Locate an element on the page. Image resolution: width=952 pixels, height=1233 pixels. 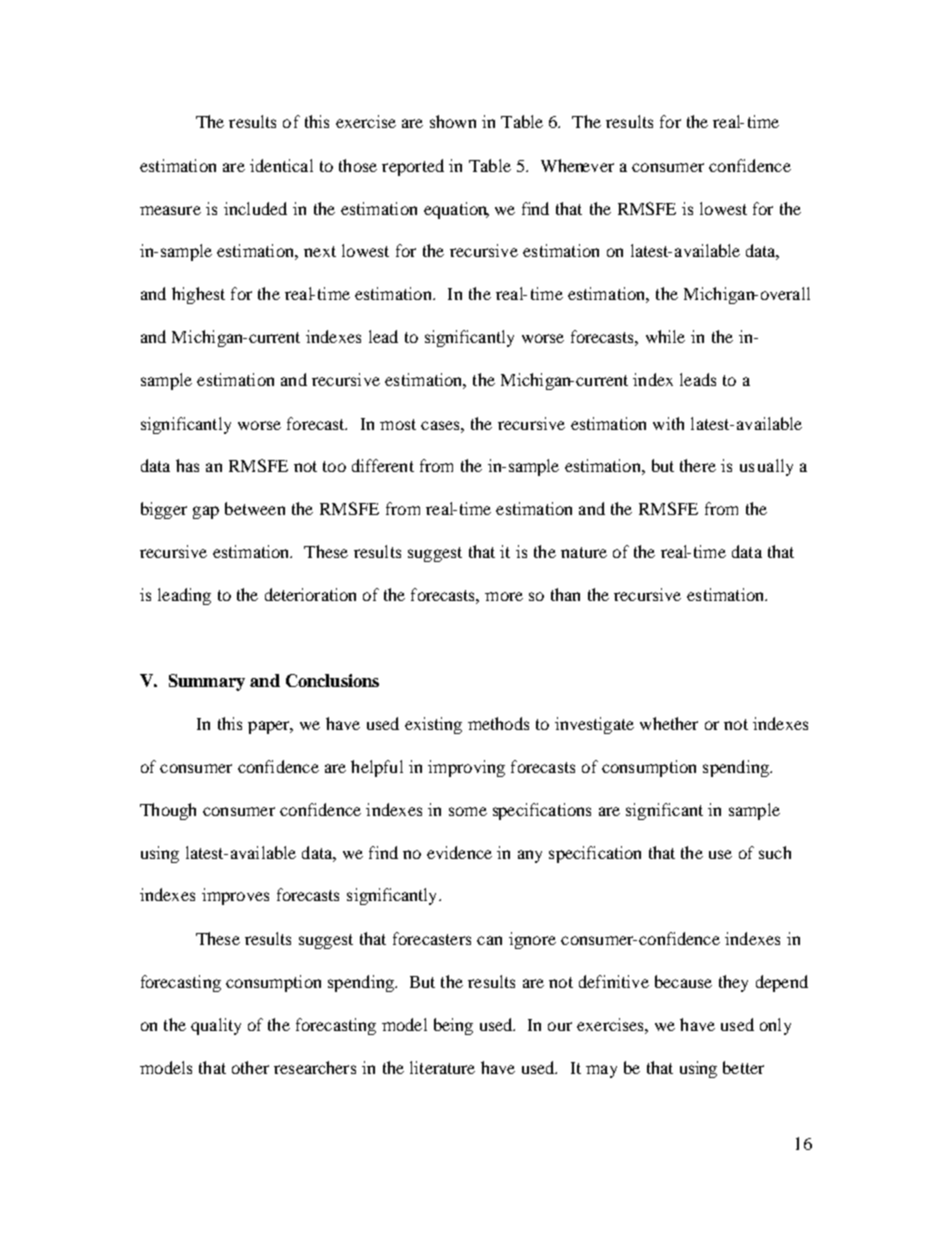
better is located at coordinates (743, 1067).
